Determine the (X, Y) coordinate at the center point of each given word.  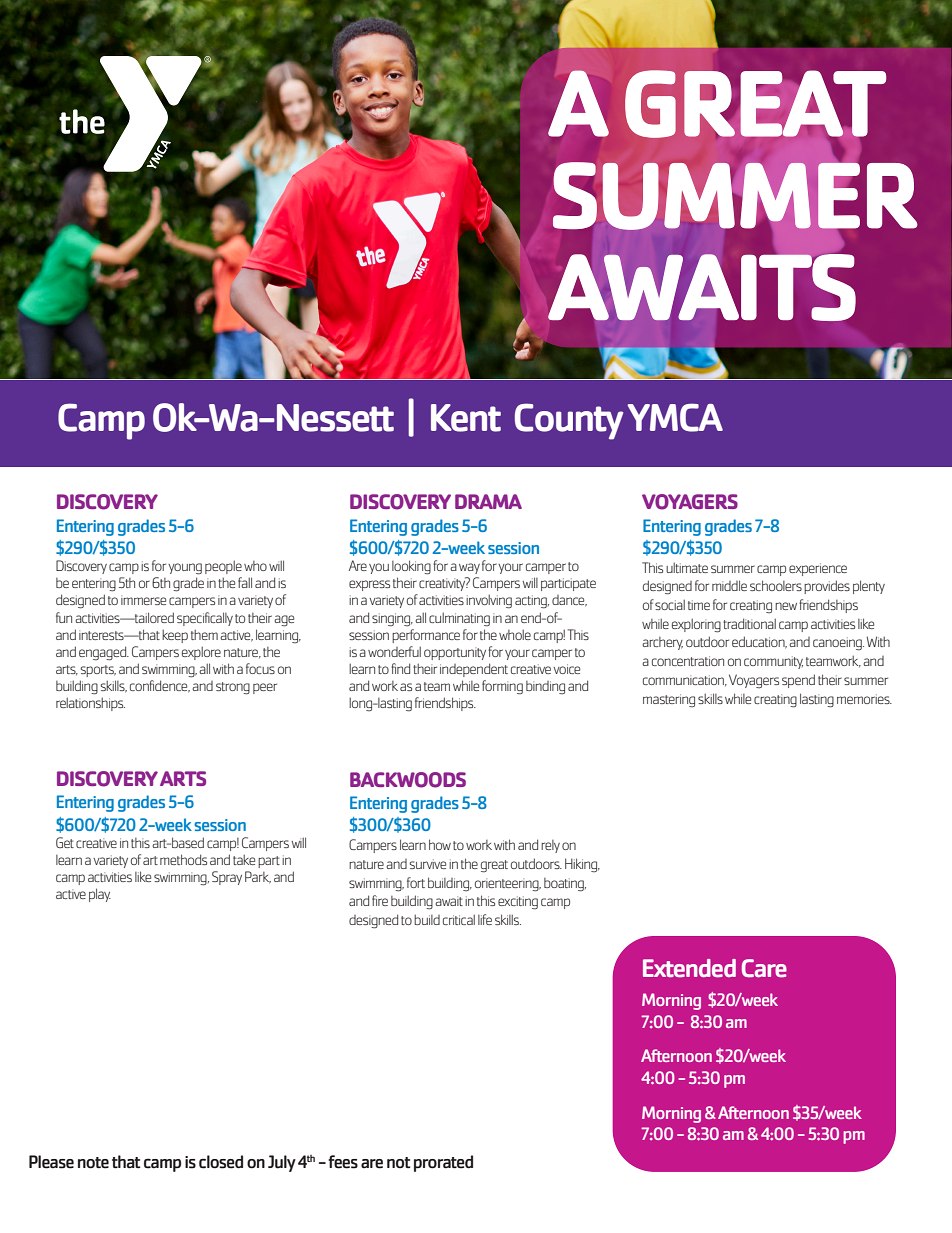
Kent (466, 418)
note (93, 1163)
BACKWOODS (408, 780)
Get (65, 842)
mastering (669, 701)
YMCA (675, 417)
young (185, 569)
